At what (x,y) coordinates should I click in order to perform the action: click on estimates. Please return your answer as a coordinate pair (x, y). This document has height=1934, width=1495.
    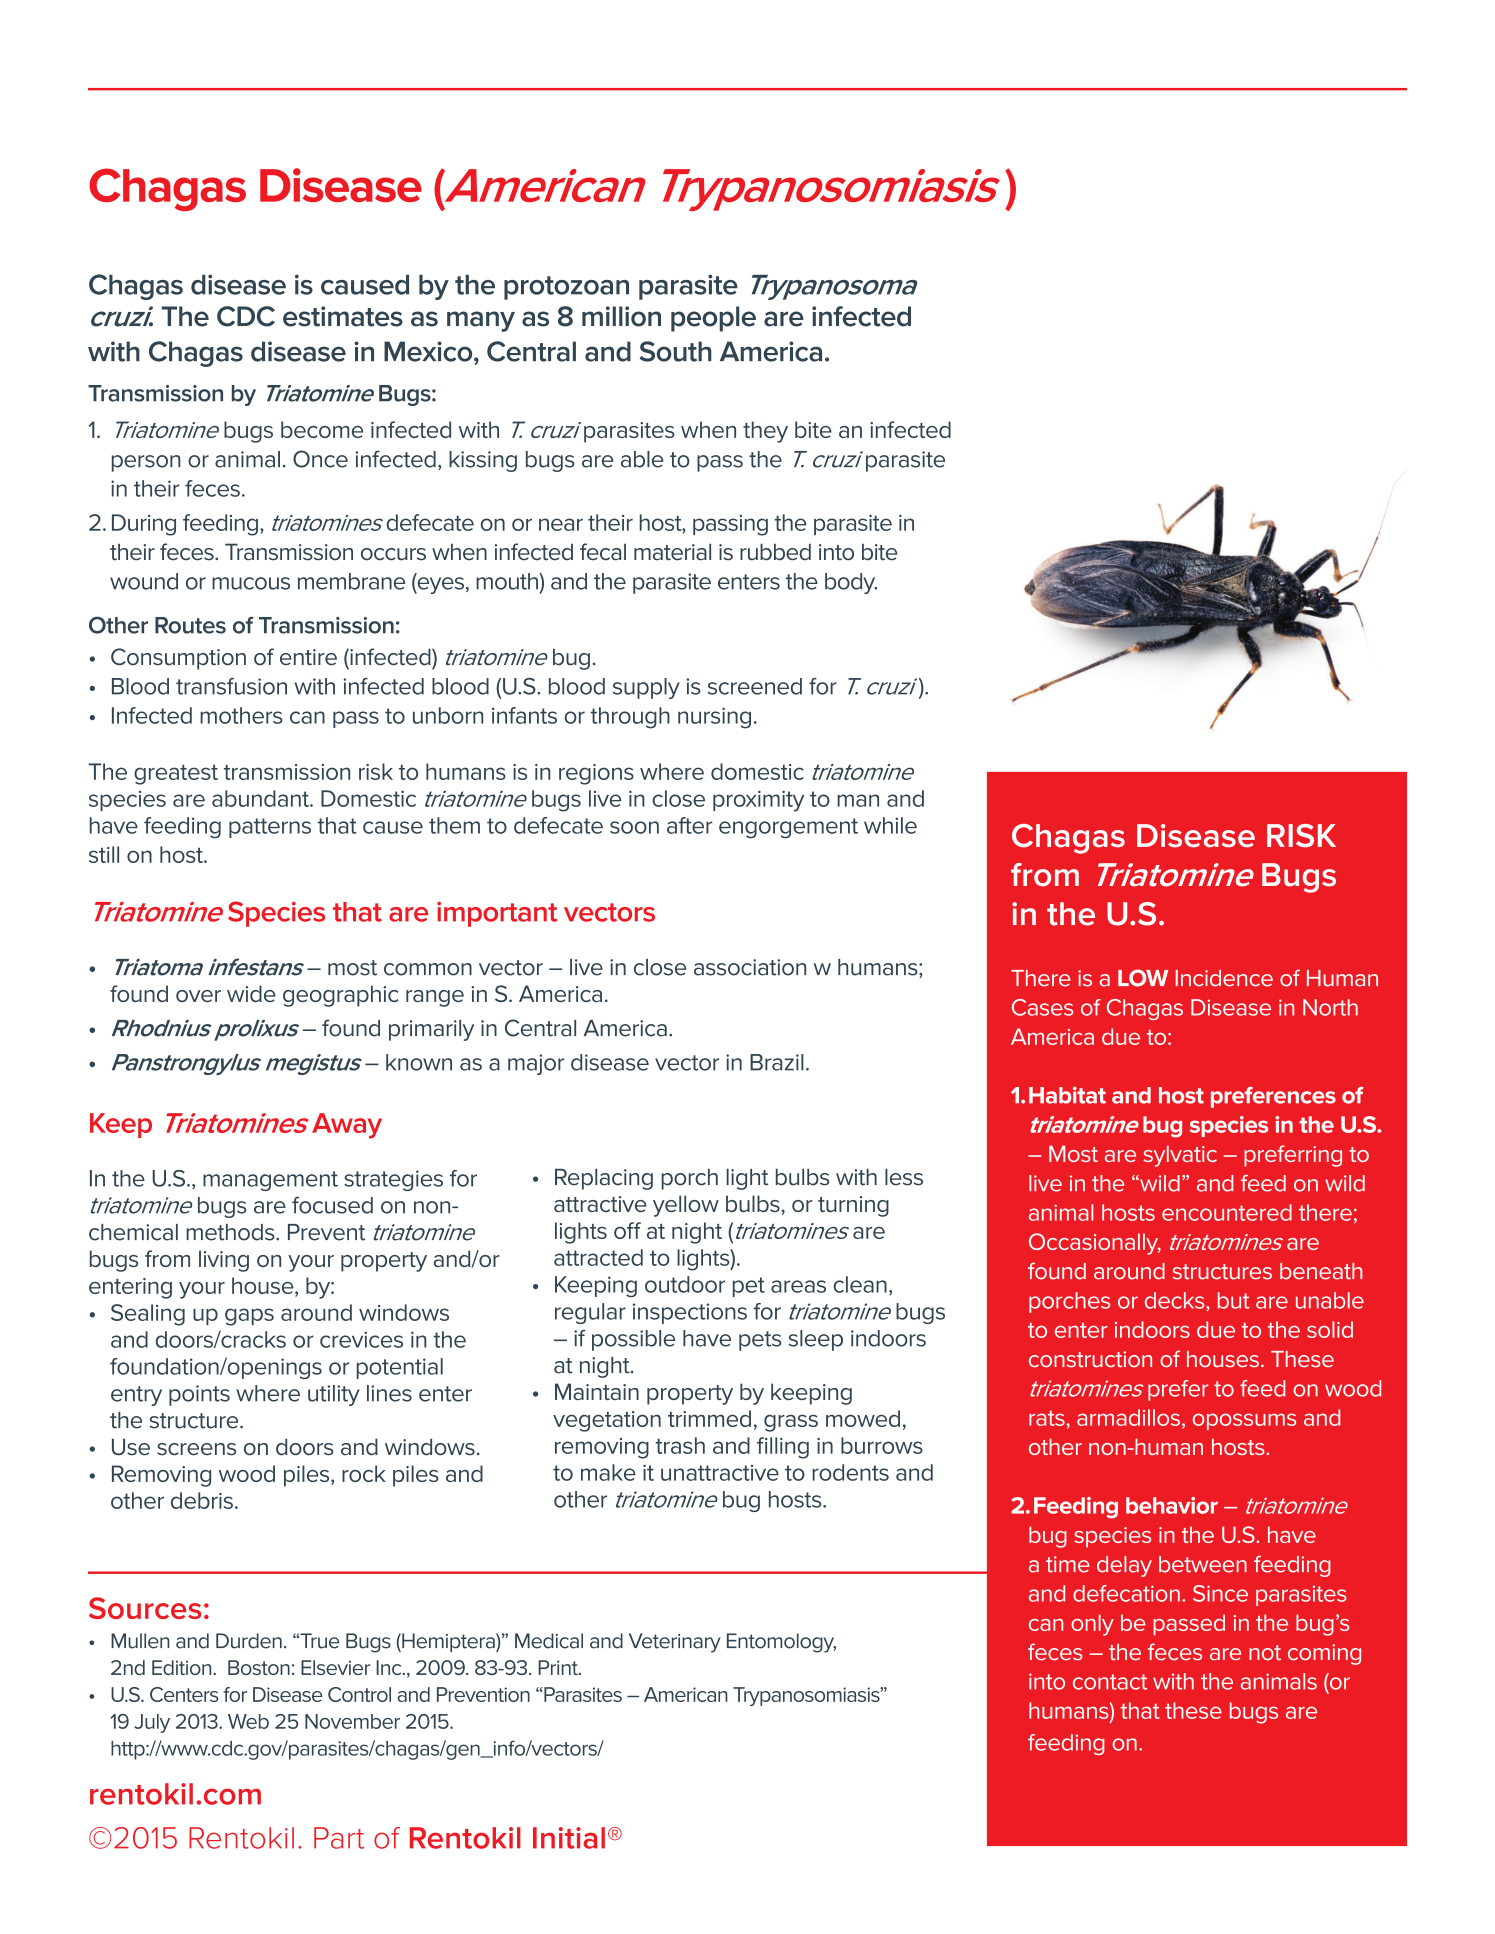
    Looking at the image, I should click on (343, 316).
